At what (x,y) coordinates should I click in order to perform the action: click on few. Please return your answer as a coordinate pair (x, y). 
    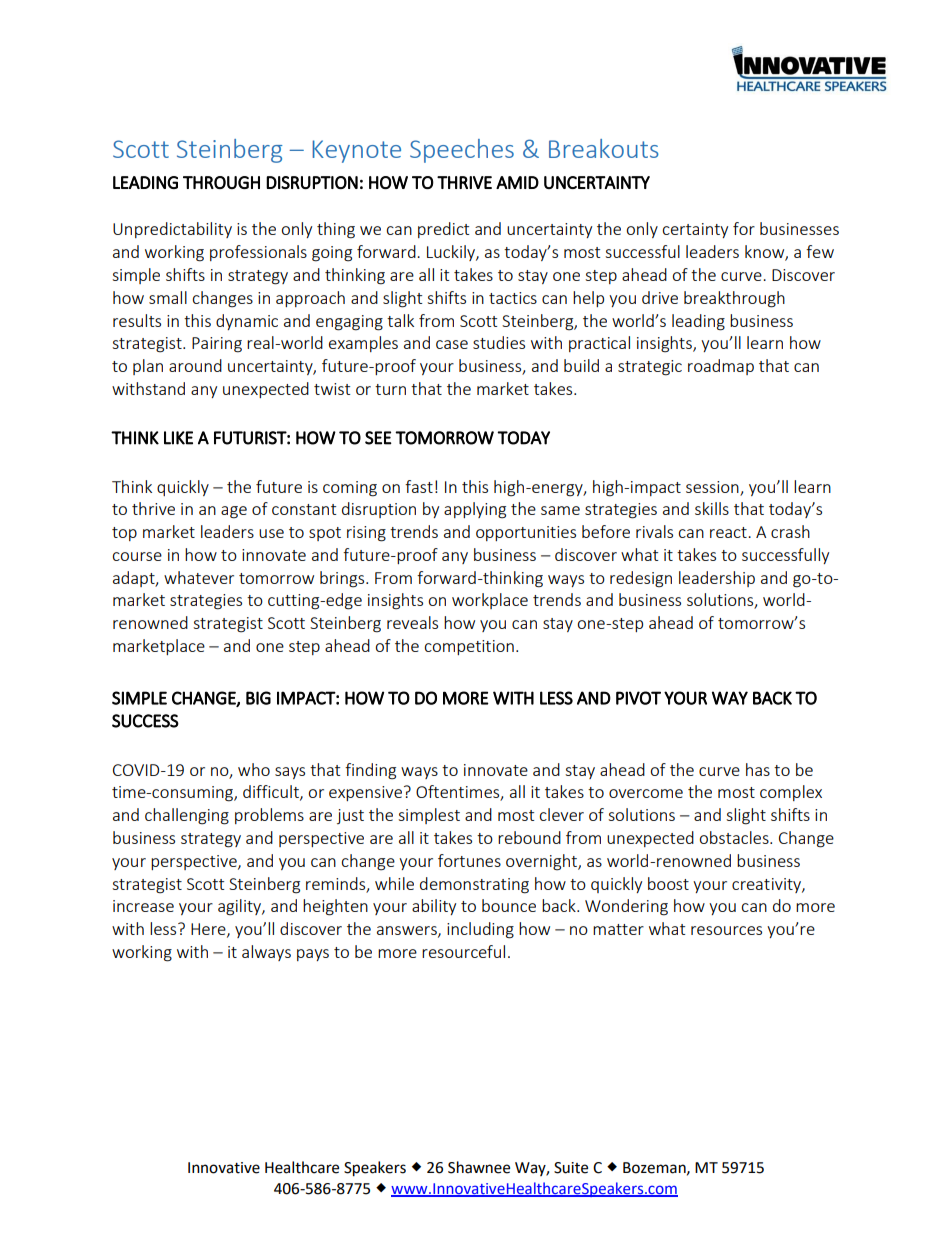
    Looking at the image, I should click on (820, 251).
